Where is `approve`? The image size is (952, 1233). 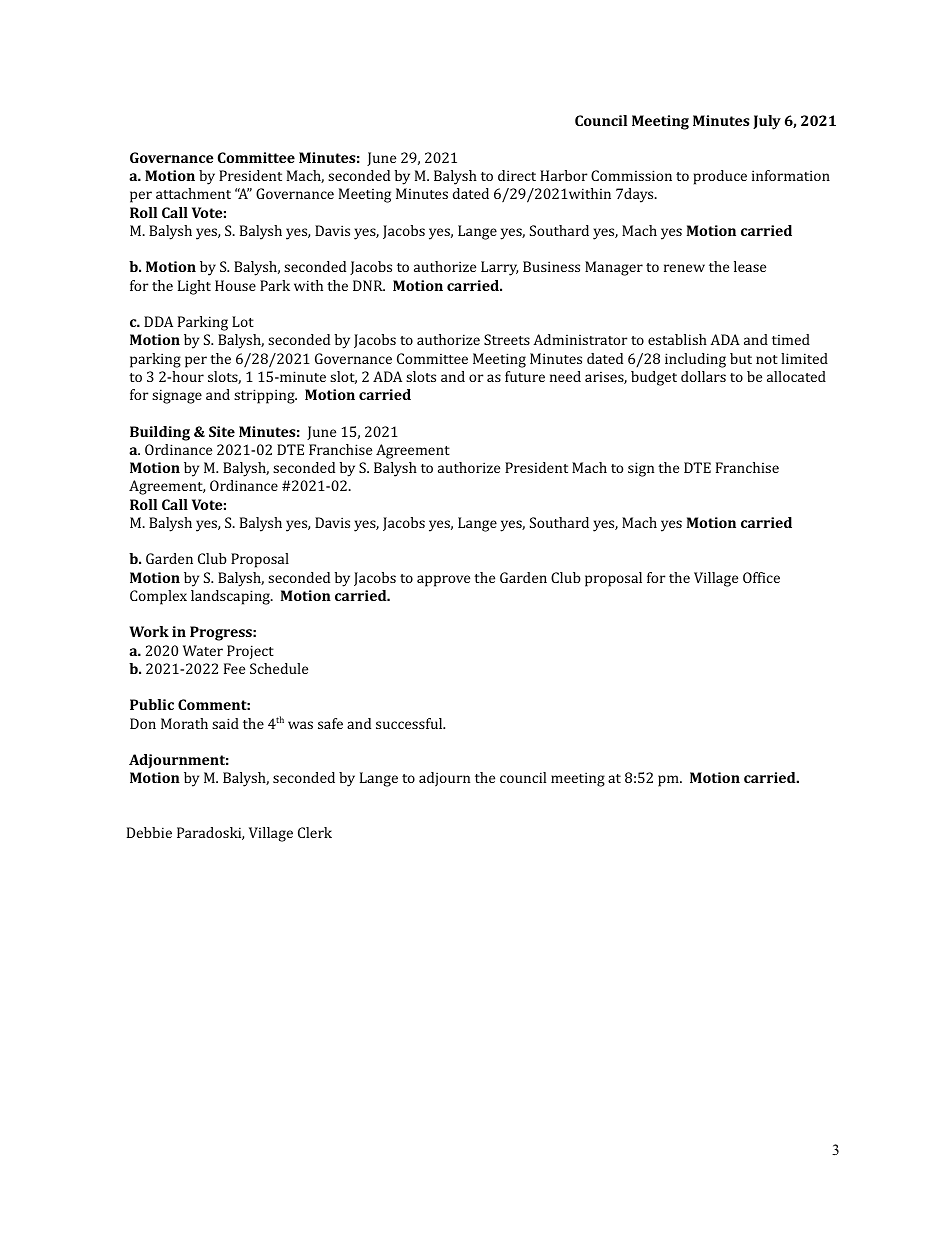
approve is located at coordinates (443, 581).
